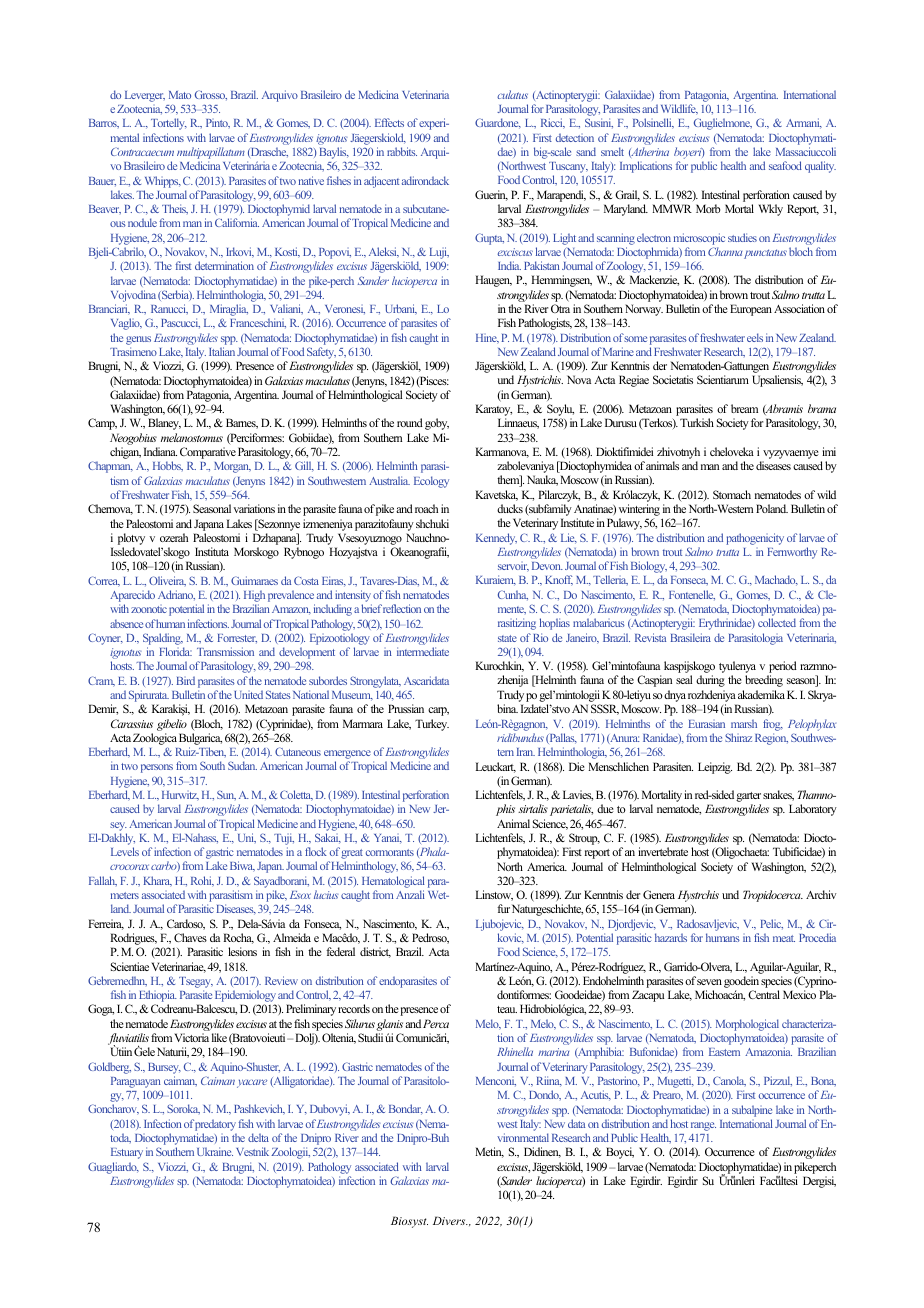 This screenshot has height=1308, width=924. What do you see at coordinates (390, 852) in the screenshot?
I see `cormorants` at bounding box center [390, 852].
